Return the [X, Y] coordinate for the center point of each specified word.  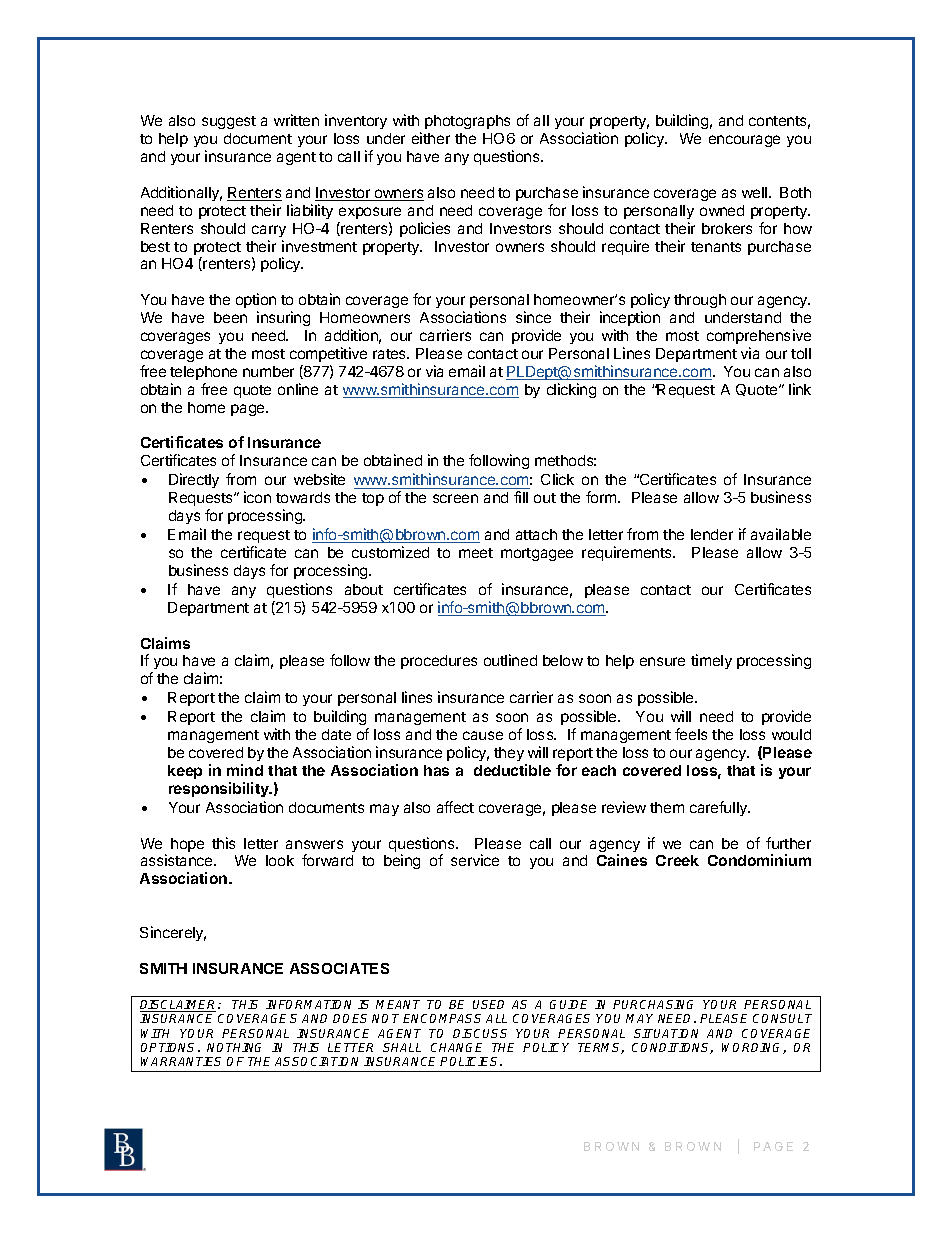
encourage [744, 141]
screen [455, 498]
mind [245, 770]
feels [691, 734]
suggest [229, 122]
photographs [467, 122]
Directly [194, 480]
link [800, 389]
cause [483, 735]
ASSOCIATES [339, 968]
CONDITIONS [672, 1048]
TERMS [601, 1048]
